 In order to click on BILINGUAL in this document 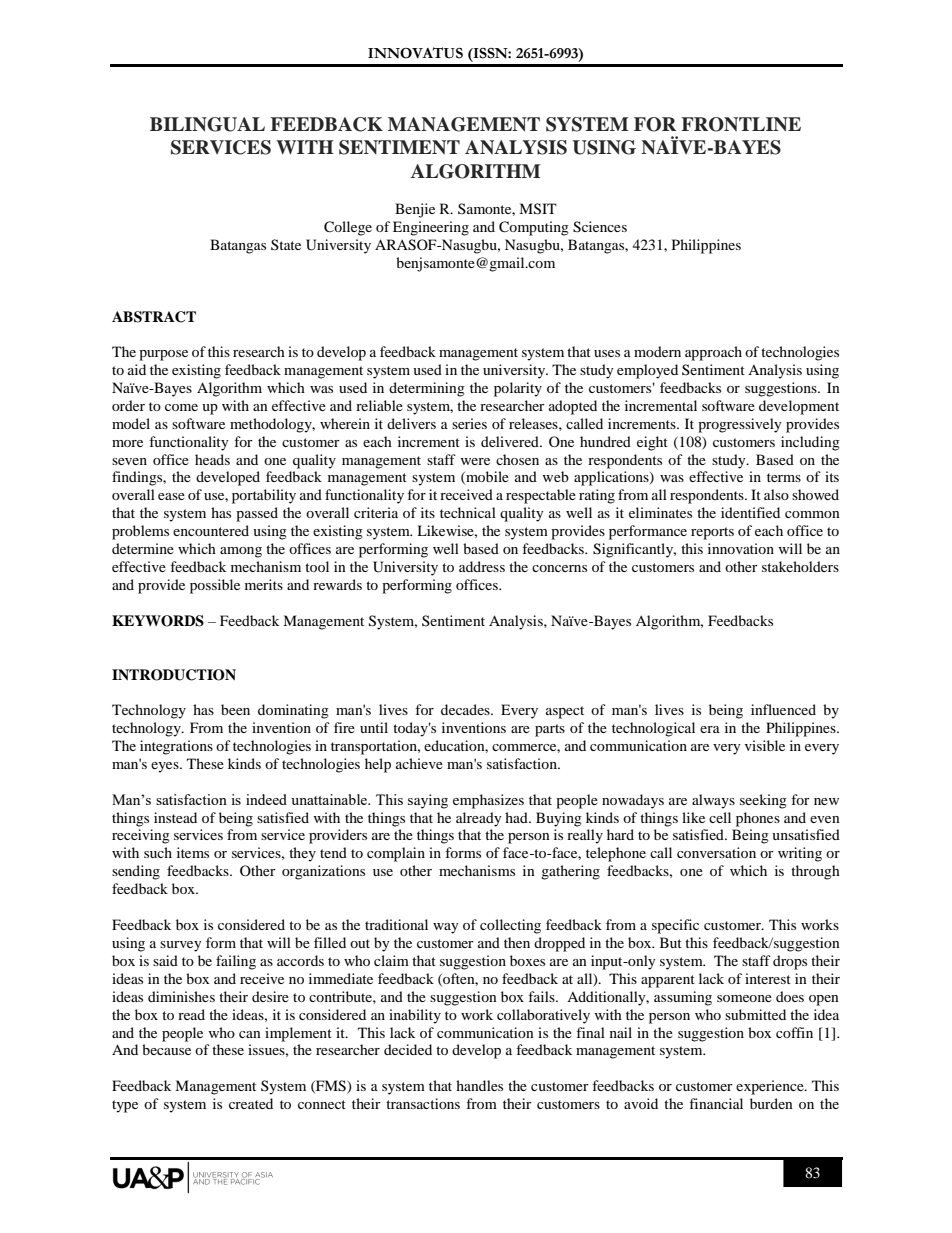, I will do `click(207, 124)`.
